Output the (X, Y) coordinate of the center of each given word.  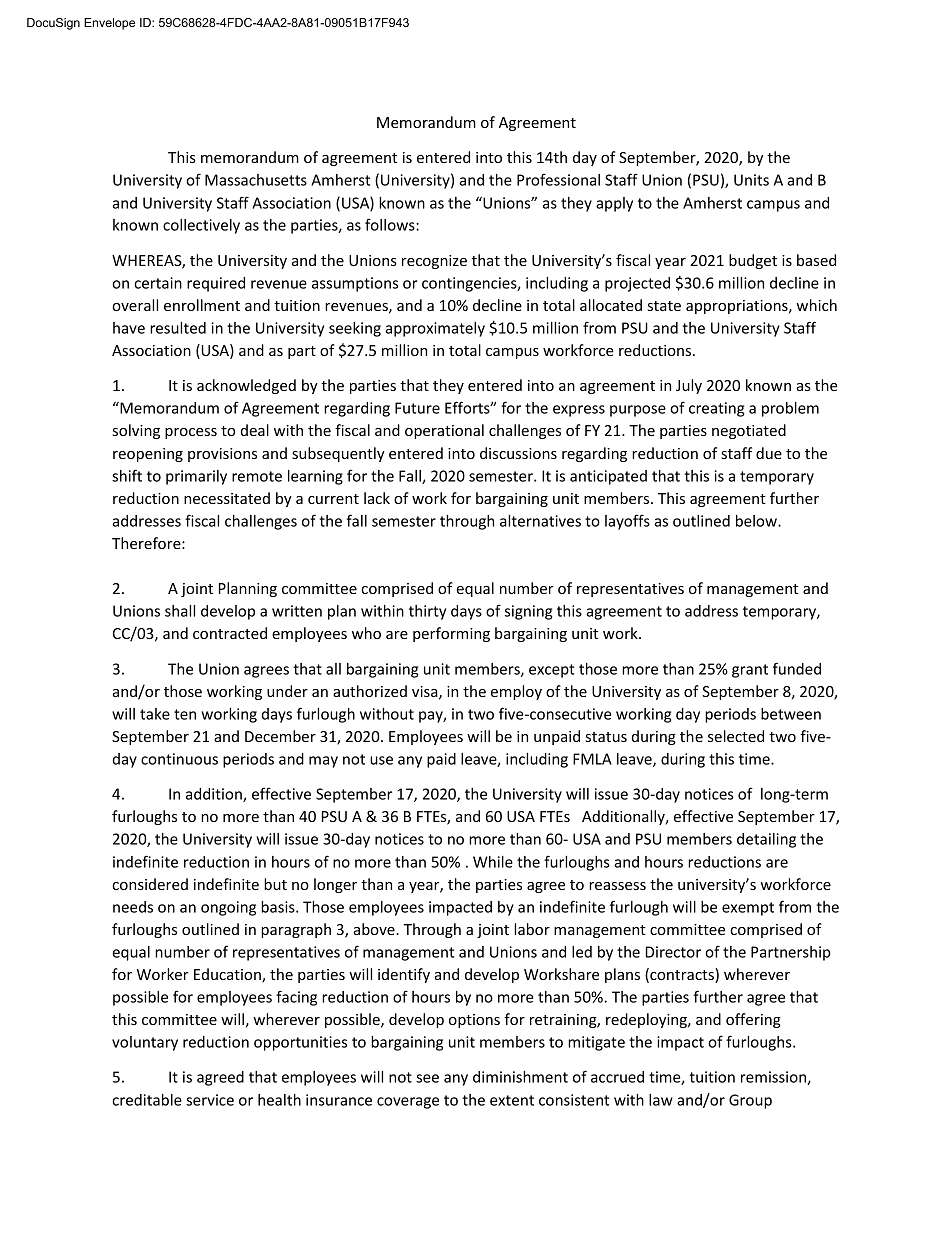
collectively (201, 226)
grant (750, 671)
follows (391, 224)
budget (753, 261)
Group (750, 1101)
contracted (230, 633)
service (210, 1100)
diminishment (520, 1077)
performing (451, 634)
